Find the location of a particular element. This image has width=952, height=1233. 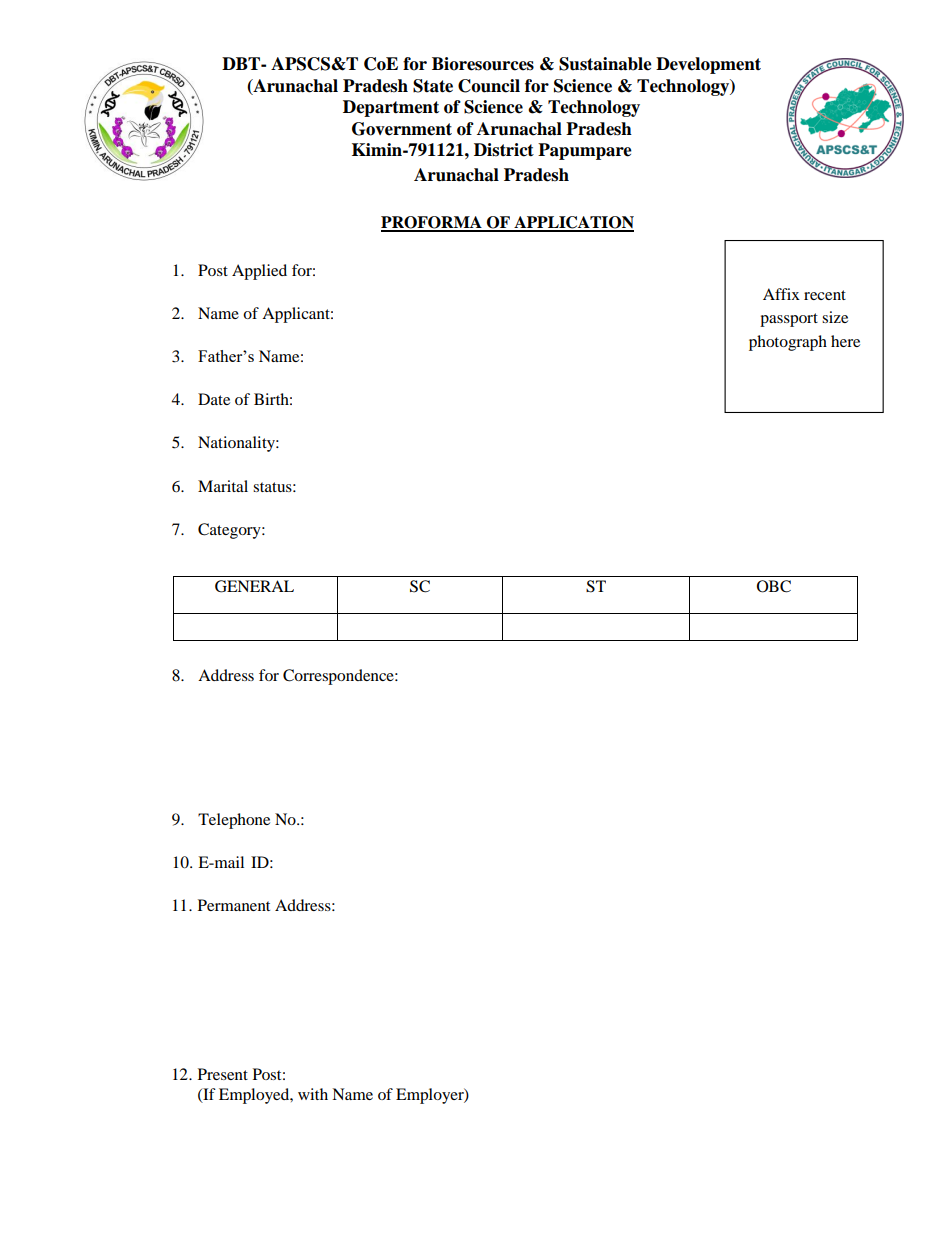

Council is located at coordinates (489, 86).
